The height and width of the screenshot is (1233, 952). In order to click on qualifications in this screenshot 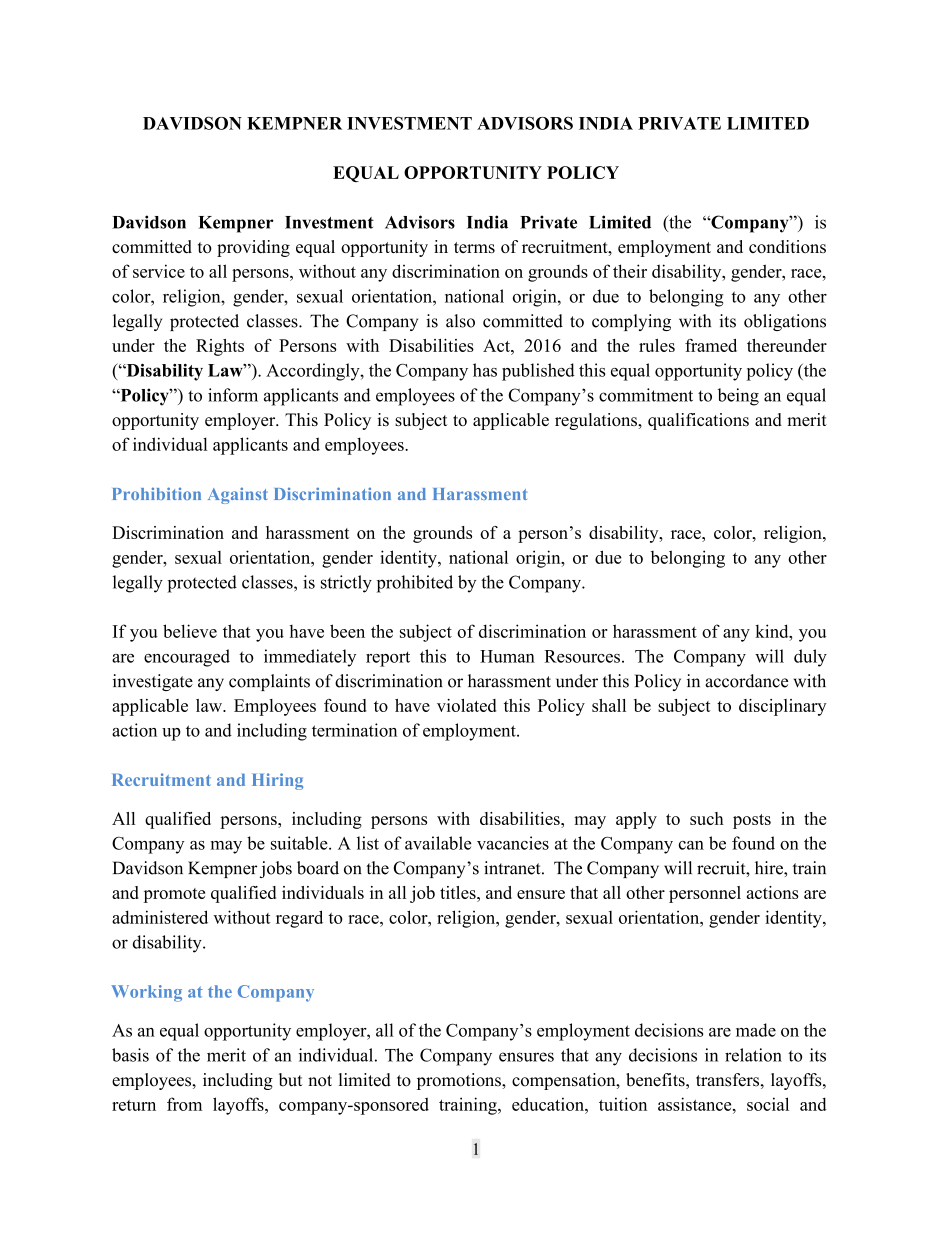, I will do `click(698, 421)`.
